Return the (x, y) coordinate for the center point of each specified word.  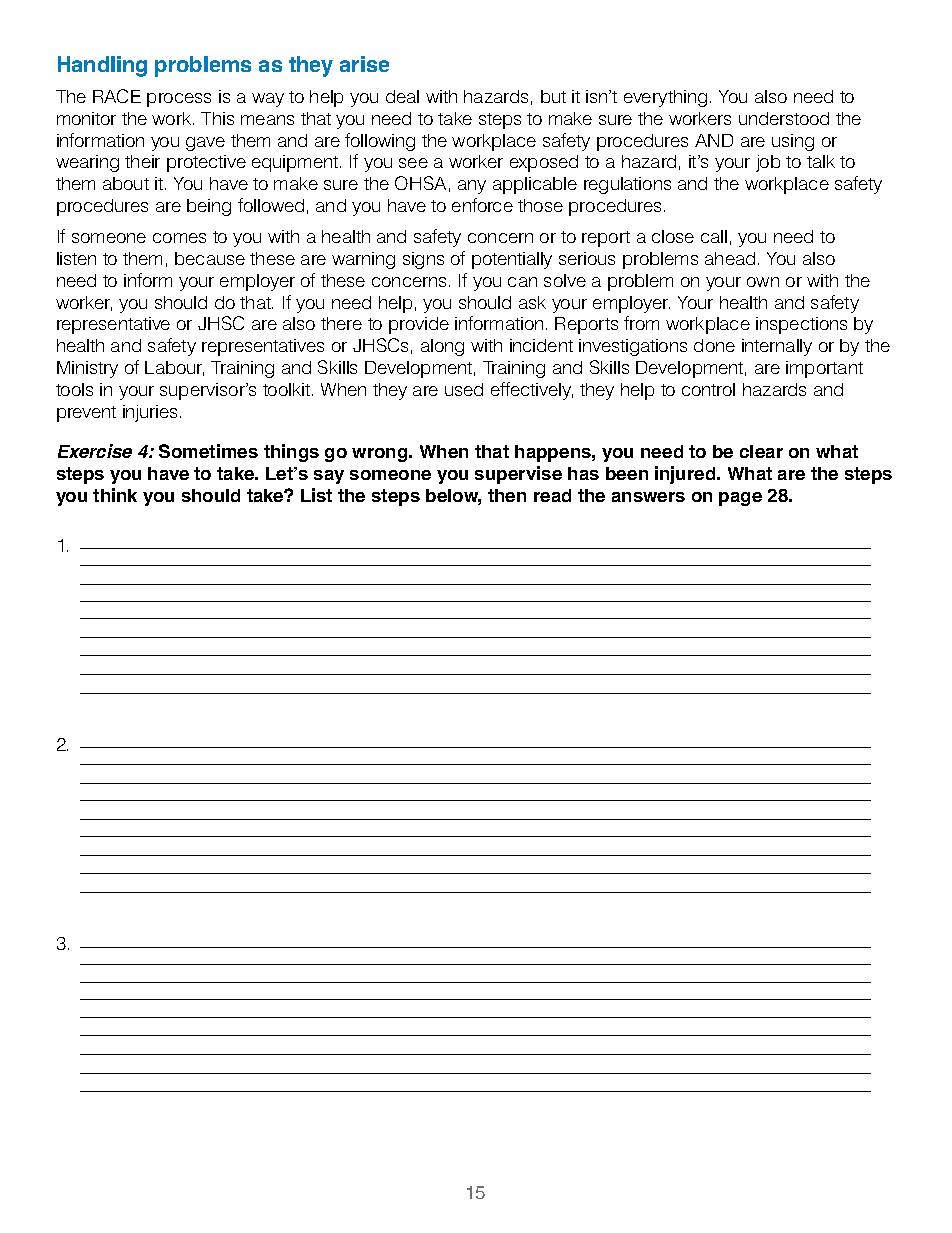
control (708, 389)
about (126, 183)
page (740, 499)
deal (402, 96)
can (522, 282)
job (768, 163)
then (507, 495)
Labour (174, 368)
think (115, 495)
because (210, 258)
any (472, 187)
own (763, 282)
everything (665, 98)
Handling (102, 66)
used (464, 389)
